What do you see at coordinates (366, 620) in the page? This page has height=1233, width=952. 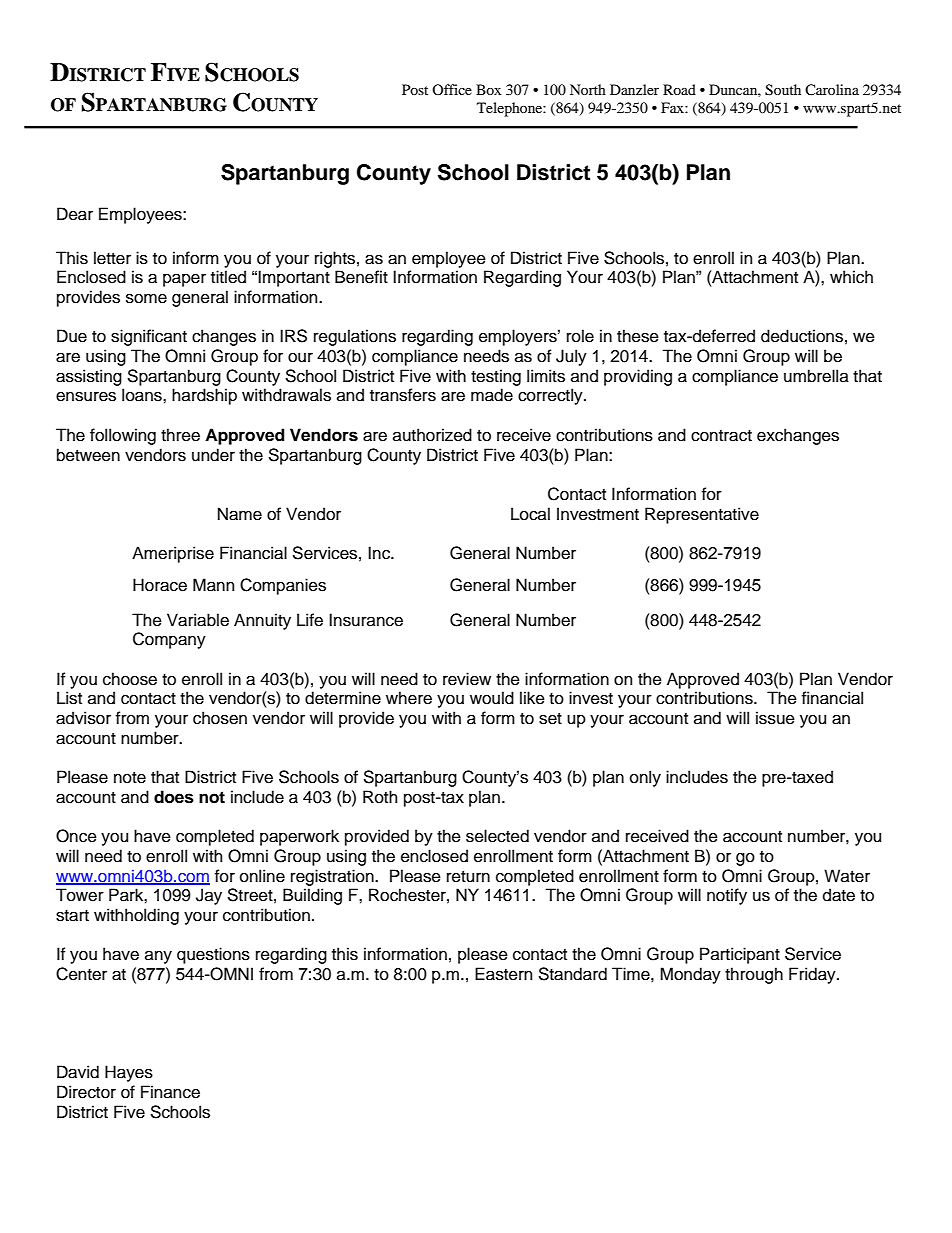 I see `Insurance` at bounding box center [366, 620].
